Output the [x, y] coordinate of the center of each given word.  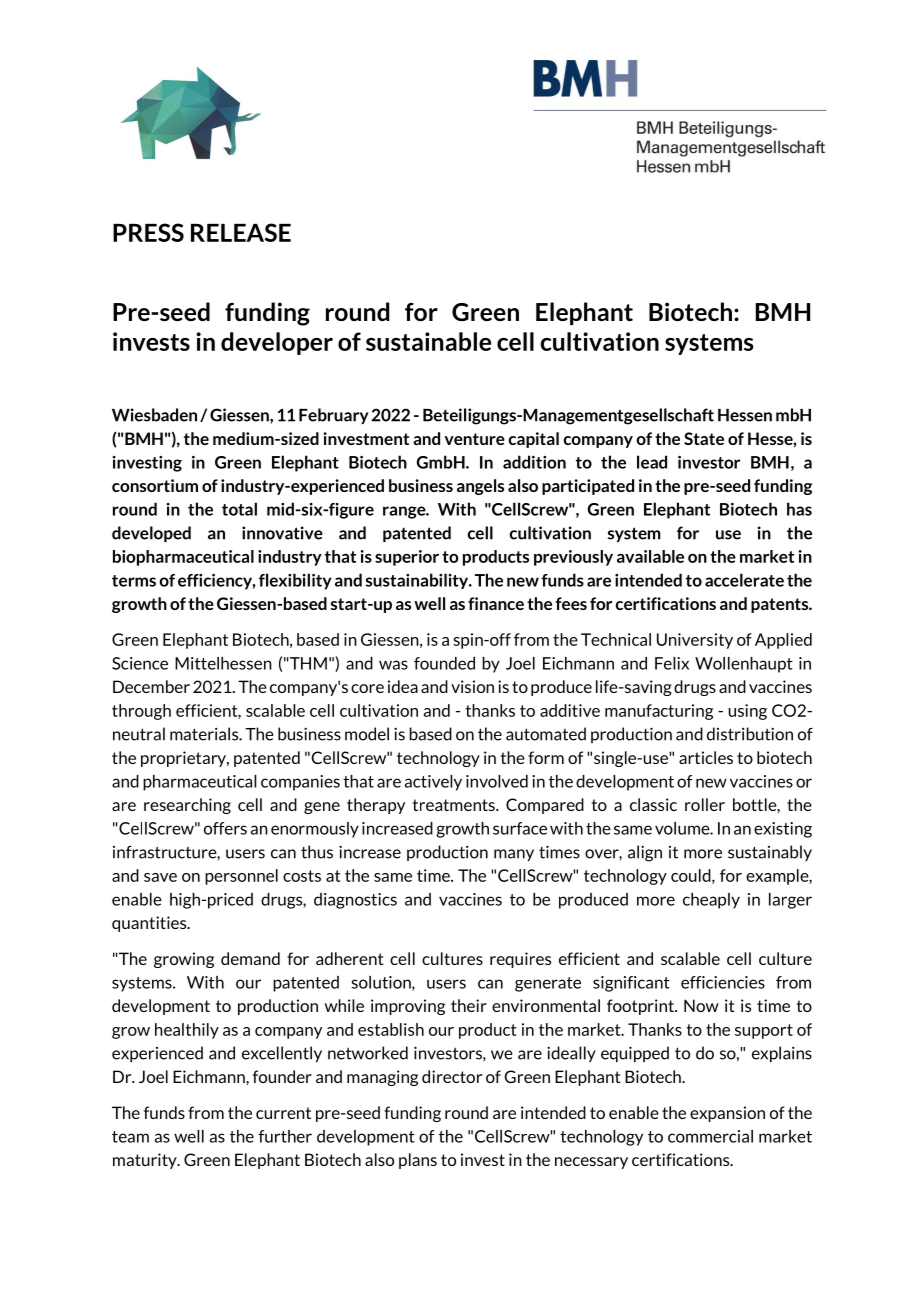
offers [225, 828]
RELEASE [241, 232]
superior [407, 558]
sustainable [428, 341]
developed [151, 534]
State [704, 438]
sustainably [770, 853]
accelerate [744, 580]
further [285, 1136]
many [514, 855]
